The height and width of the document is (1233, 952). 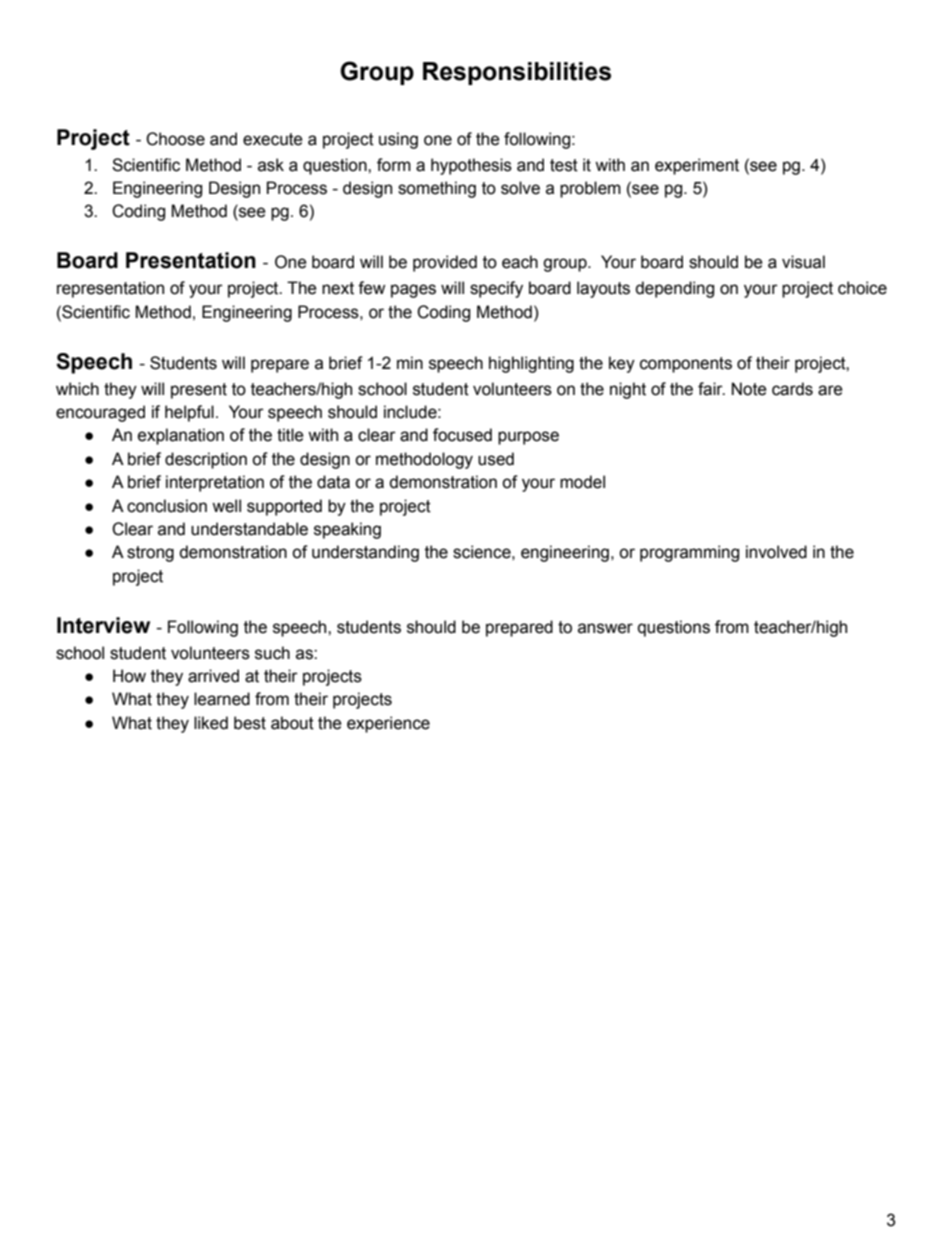 I want to click on conclusion, so click(x=167, y=506).
